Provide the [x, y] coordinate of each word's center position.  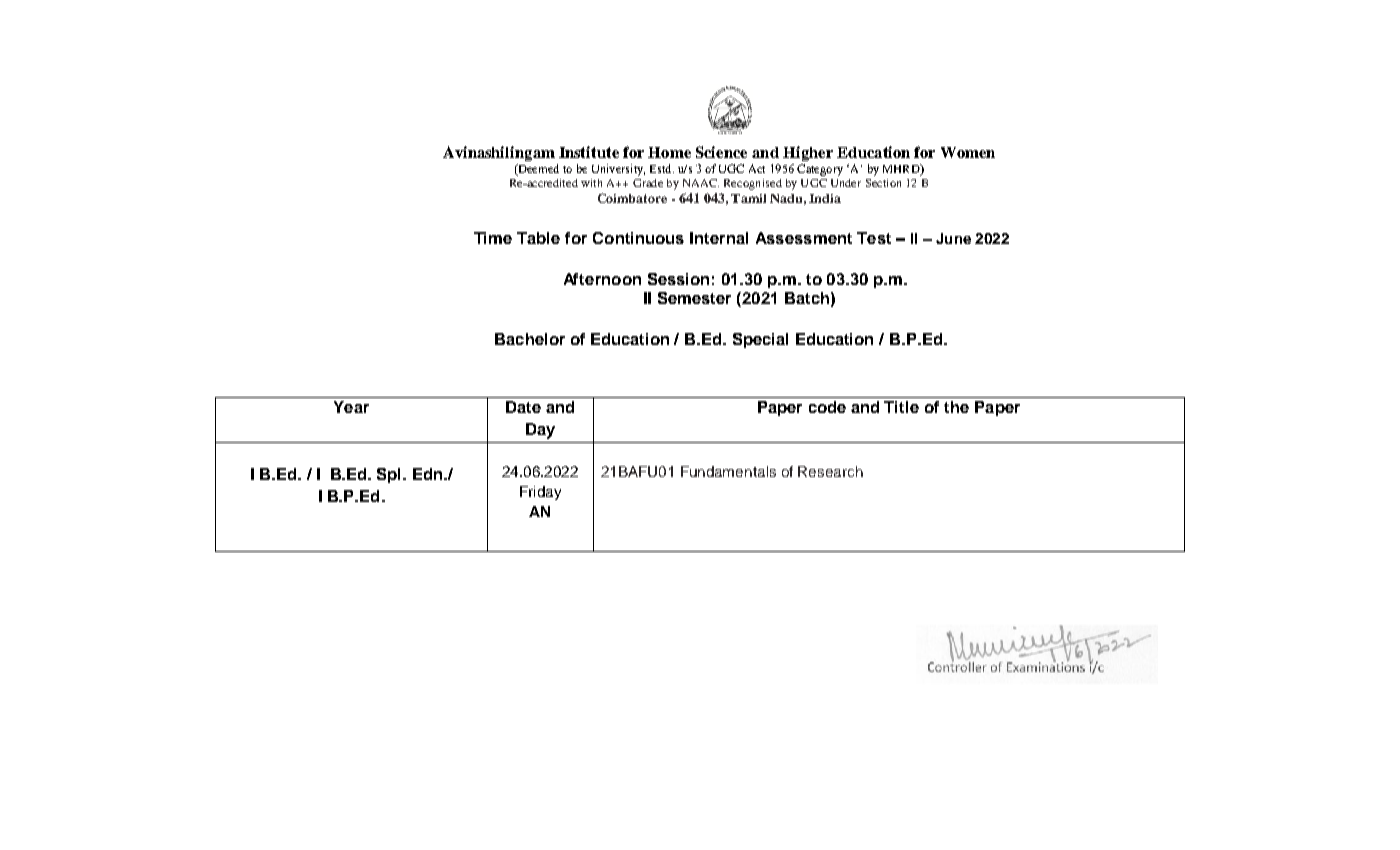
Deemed [537, 170]
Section [883, 183]
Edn [429, 474]
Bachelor [530, 339]
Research [830, 471]
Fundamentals [728, 471]
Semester [694, 298]
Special [760, 340]
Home [669, 152]
